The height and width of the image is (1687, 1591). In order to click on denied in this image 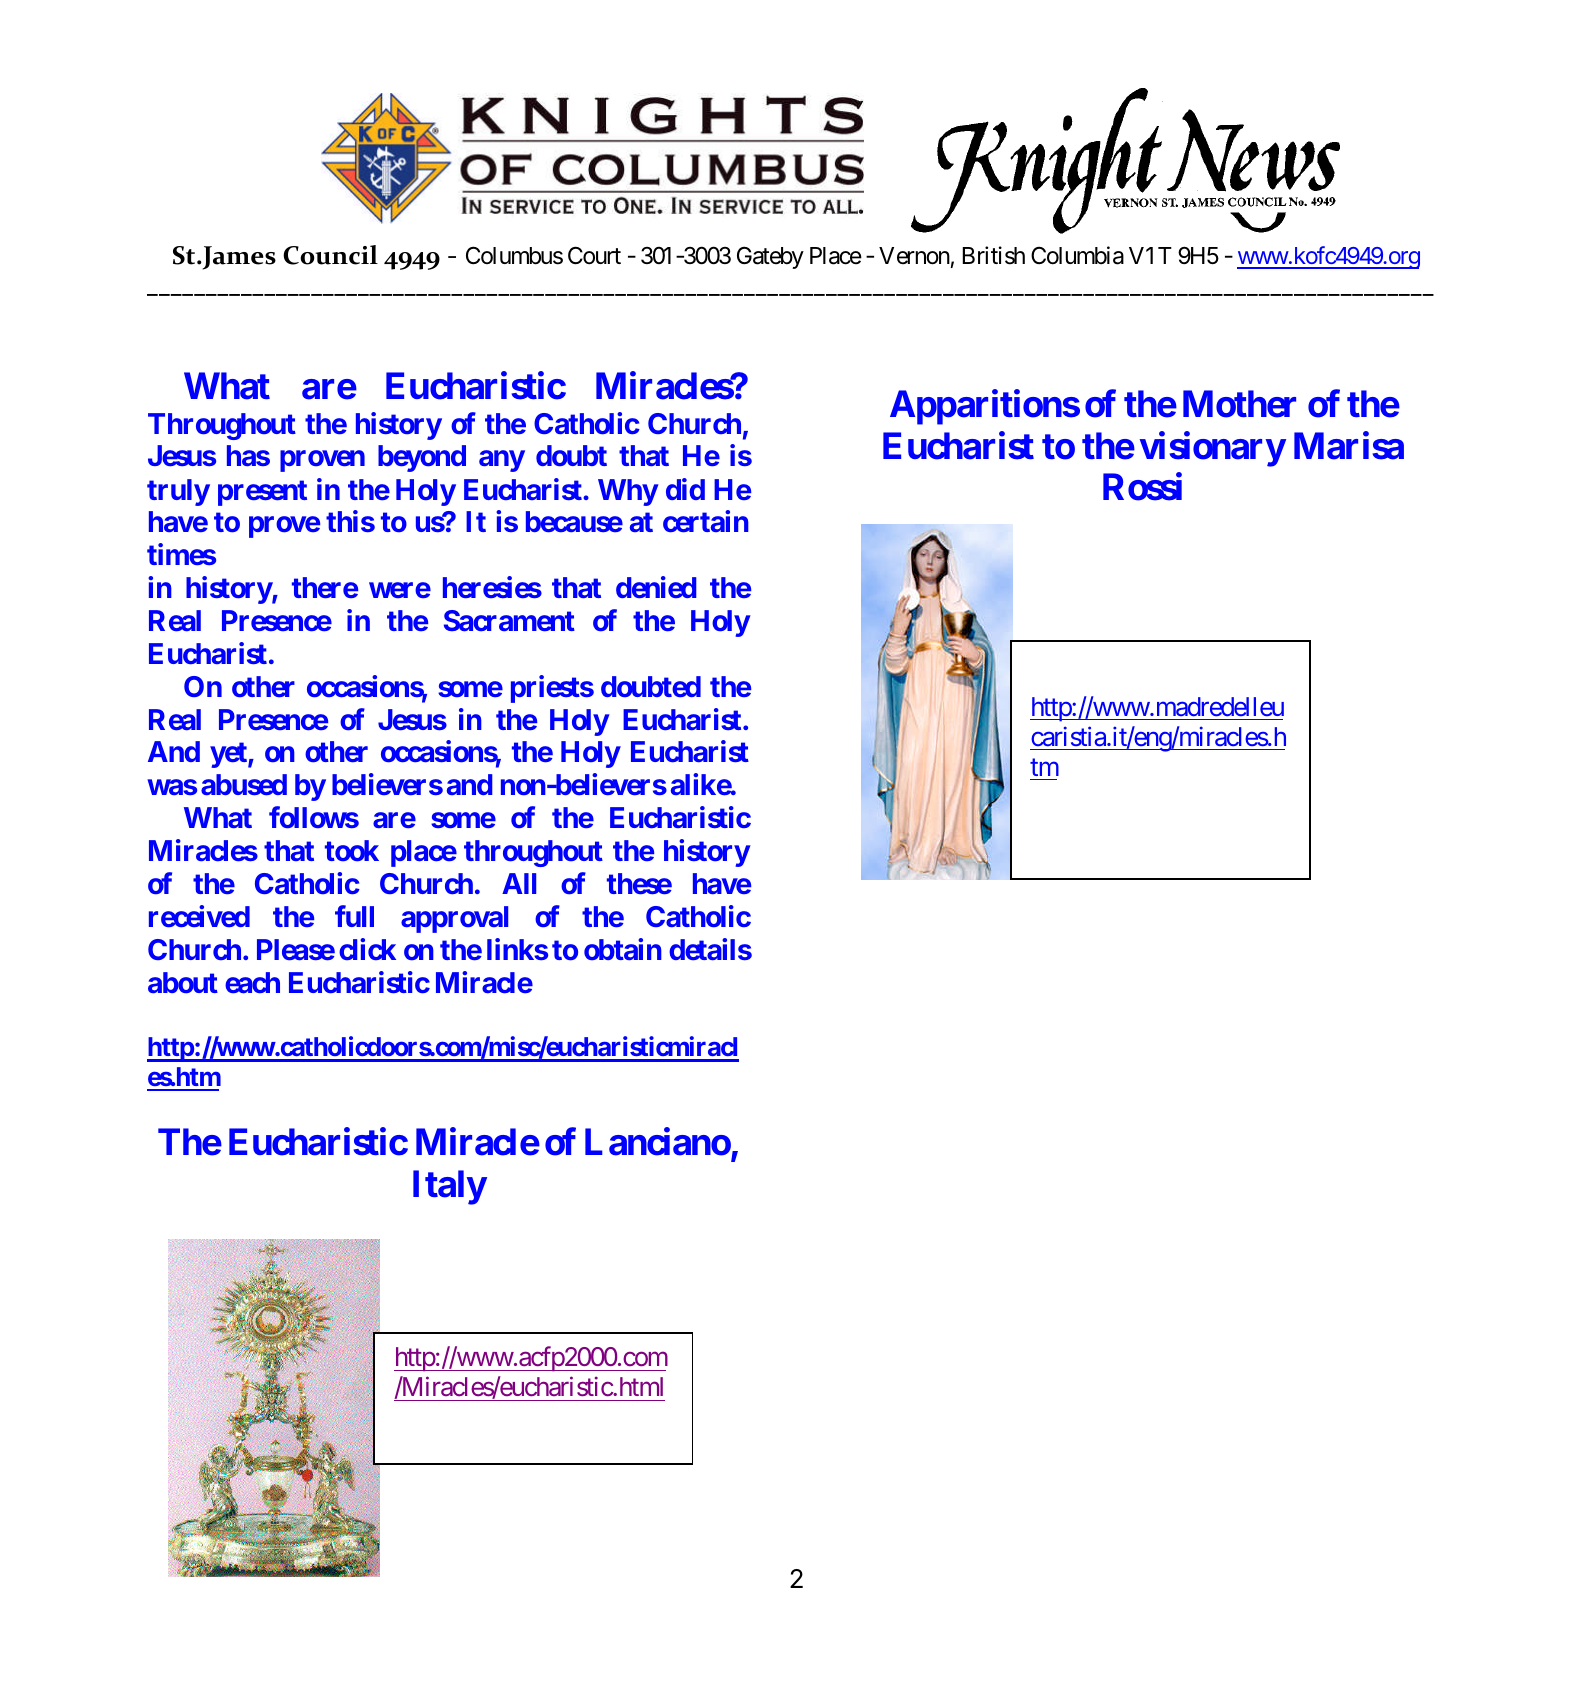, I will do `click(656, 587)`.
